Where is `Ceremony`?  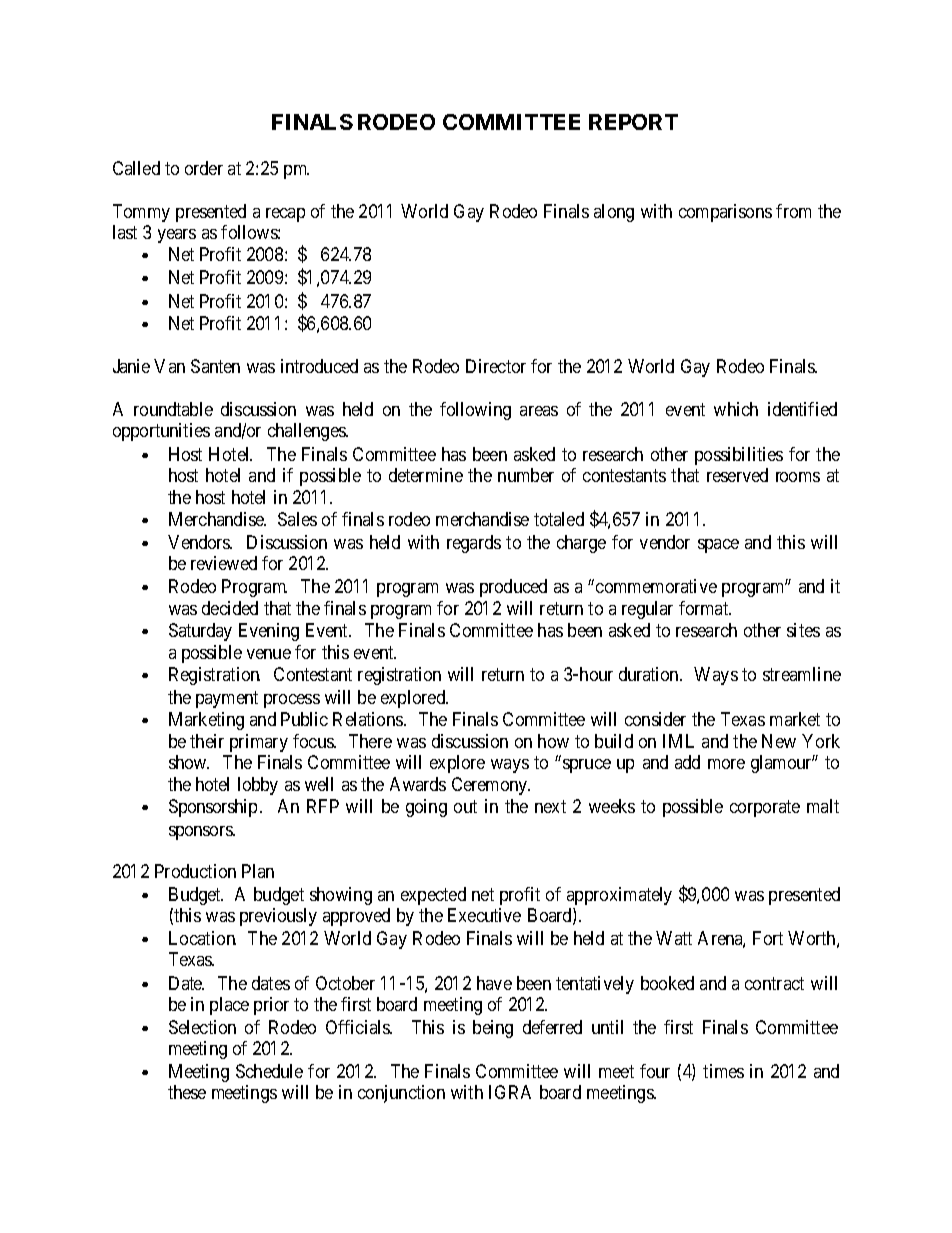
Ceremony is located at coordinates (491, 786).
